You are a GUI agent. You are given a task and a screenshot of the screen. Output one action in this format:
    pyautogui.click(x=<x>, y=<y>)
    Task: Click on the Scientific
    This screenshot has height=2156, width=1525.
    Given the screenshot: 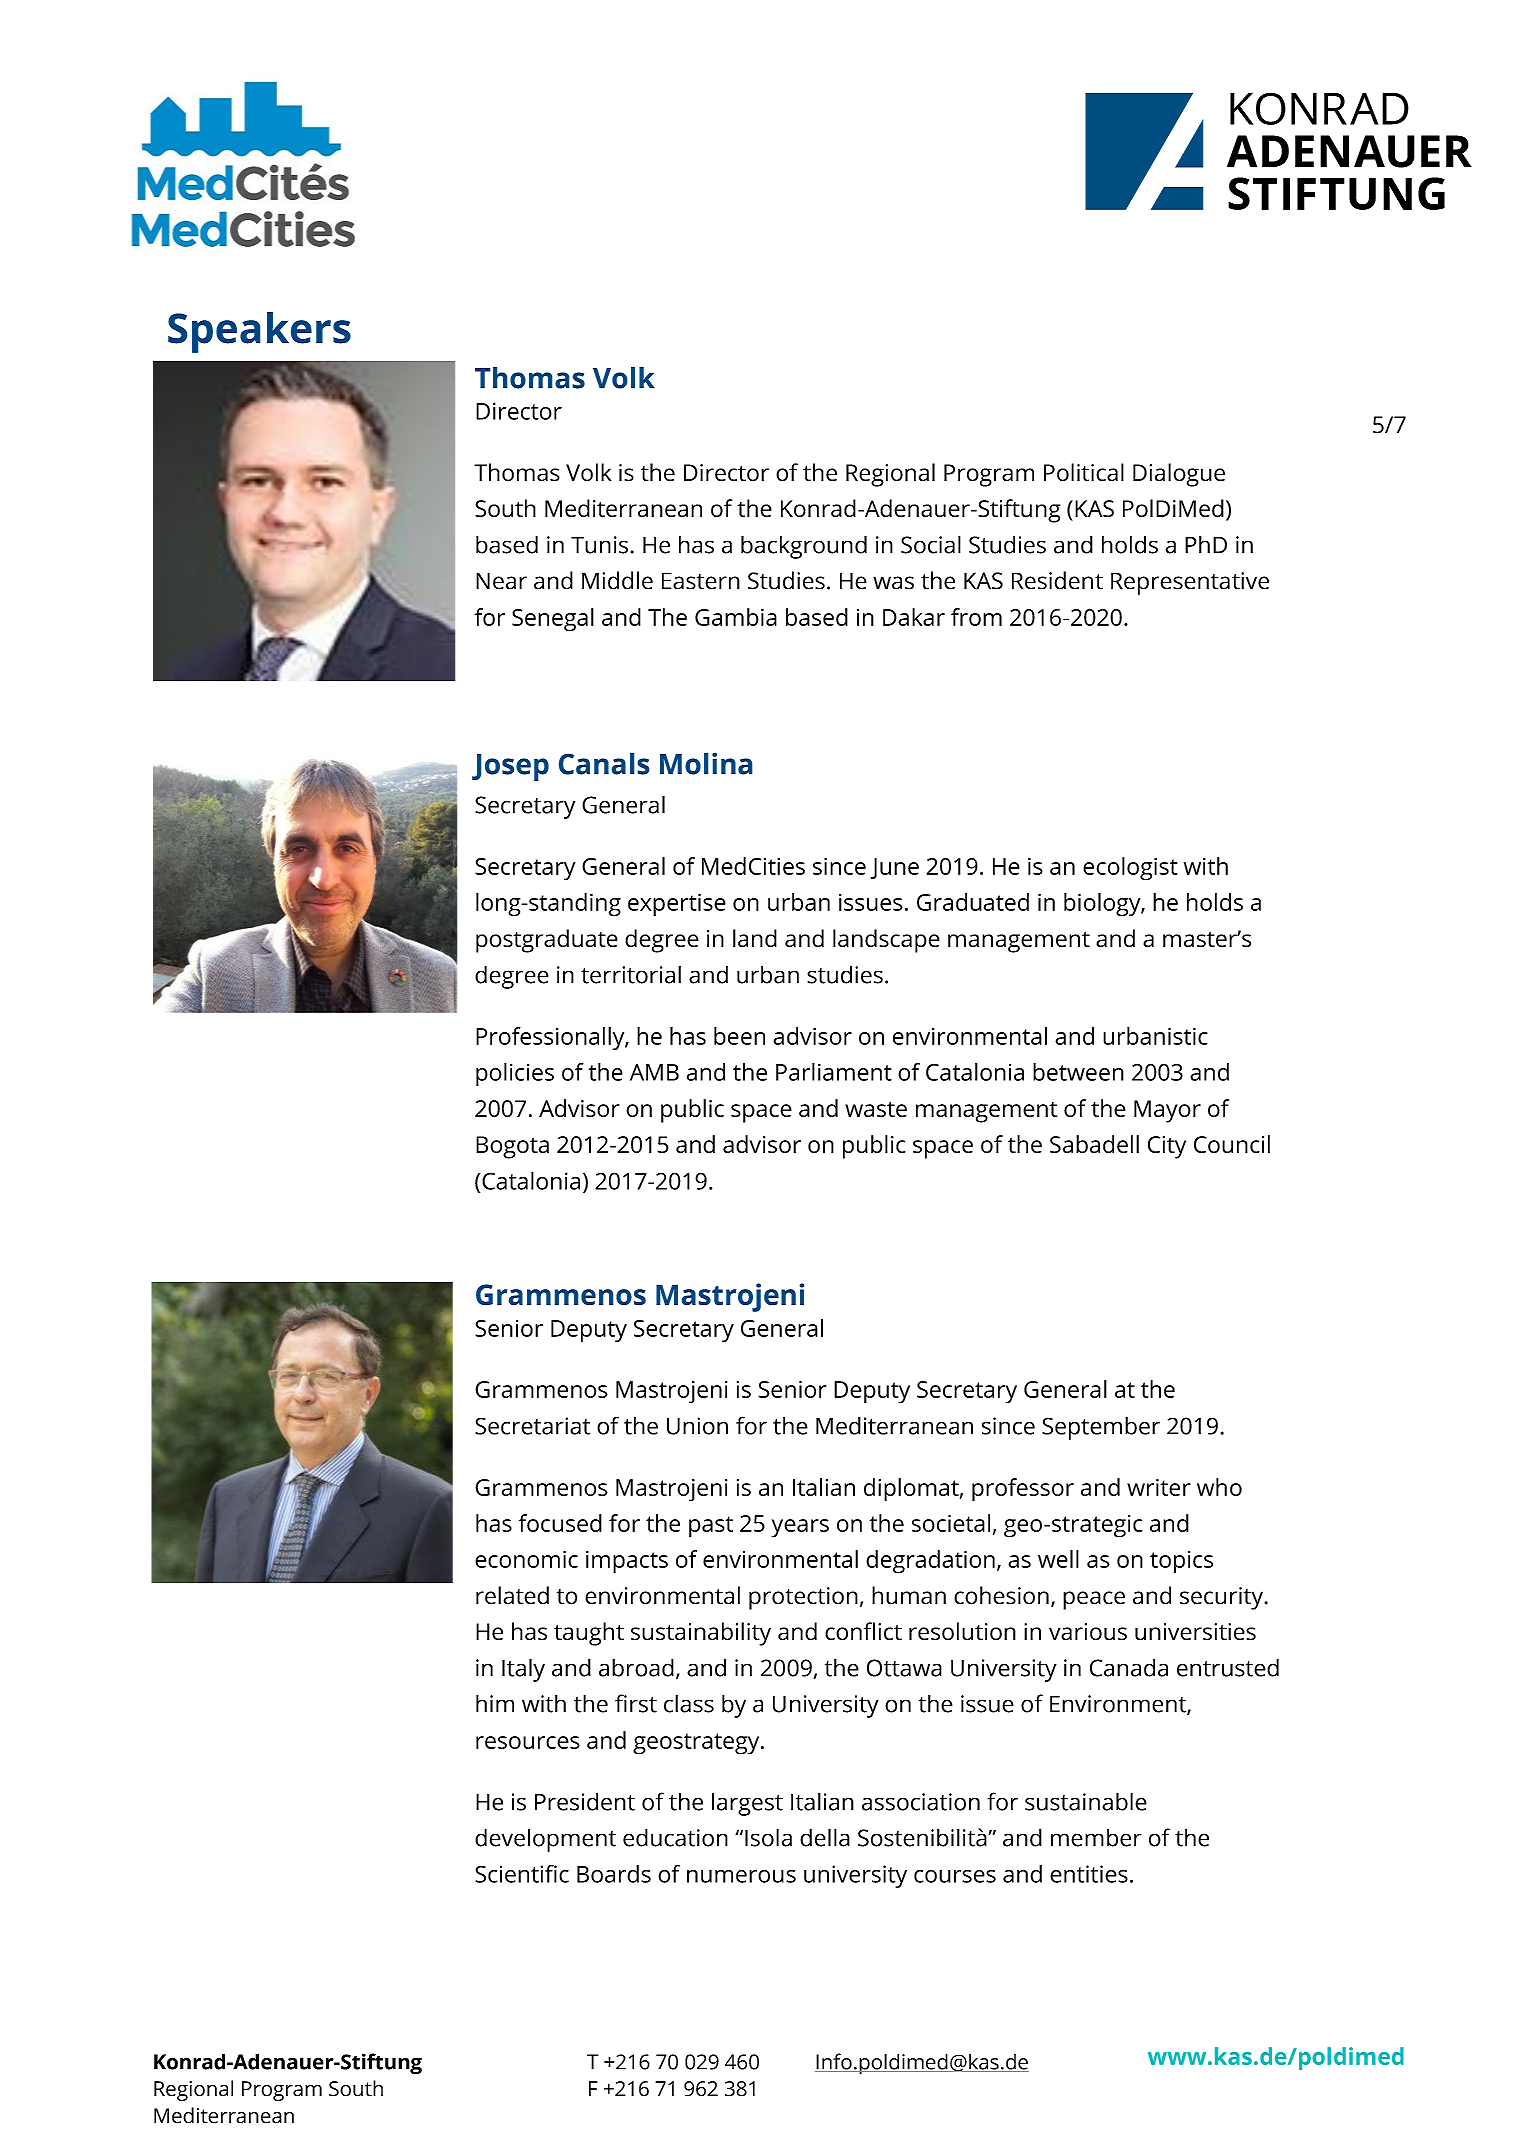 What is the action you would take?
    pyautogui.click(x=522, y=1873)
